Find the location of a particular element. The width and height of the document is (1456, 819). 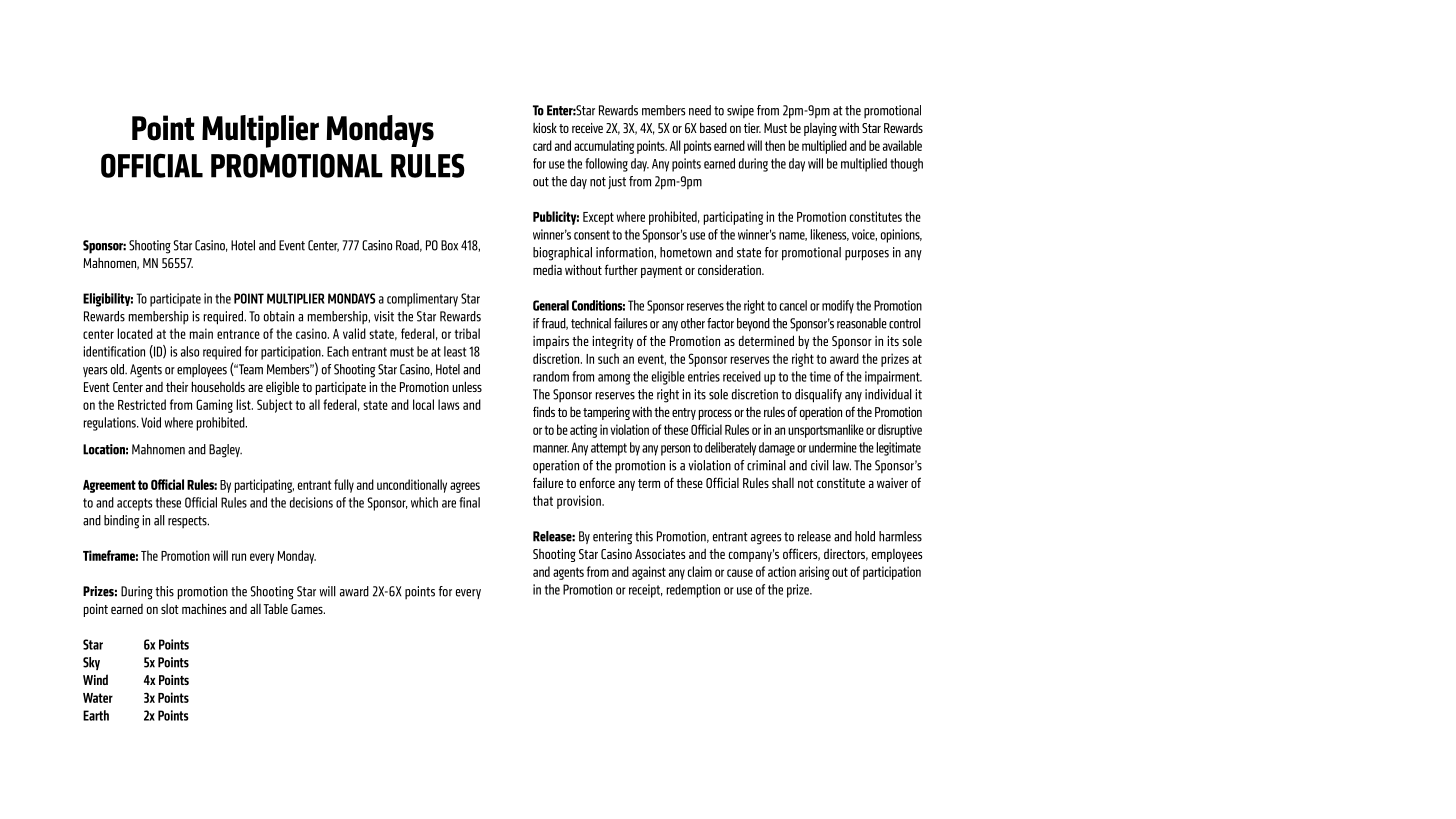

playing is located at coordinates (820, 129).
